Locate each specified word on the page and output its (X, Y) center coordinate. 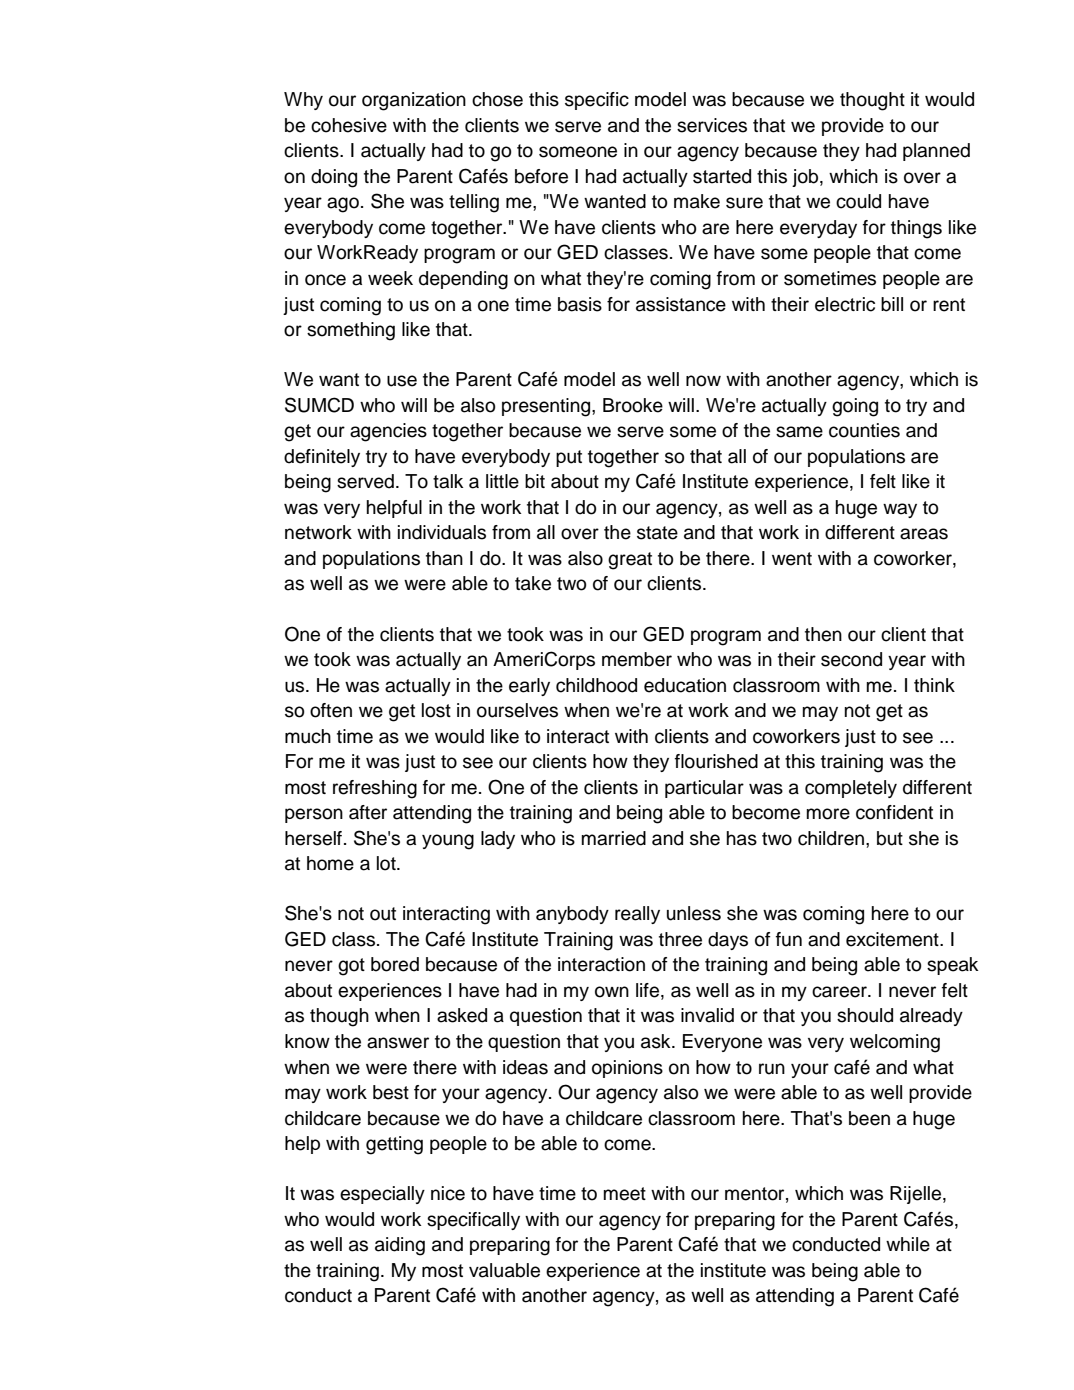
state (657, 533)
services (712, 125)
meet (625, 1194)
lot (387, 863)
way (900, 510)
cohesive (349, 125)
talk (448, 481)
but (890, 838)
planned (936, 152)
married (614, 838)
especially (382, 1195)
